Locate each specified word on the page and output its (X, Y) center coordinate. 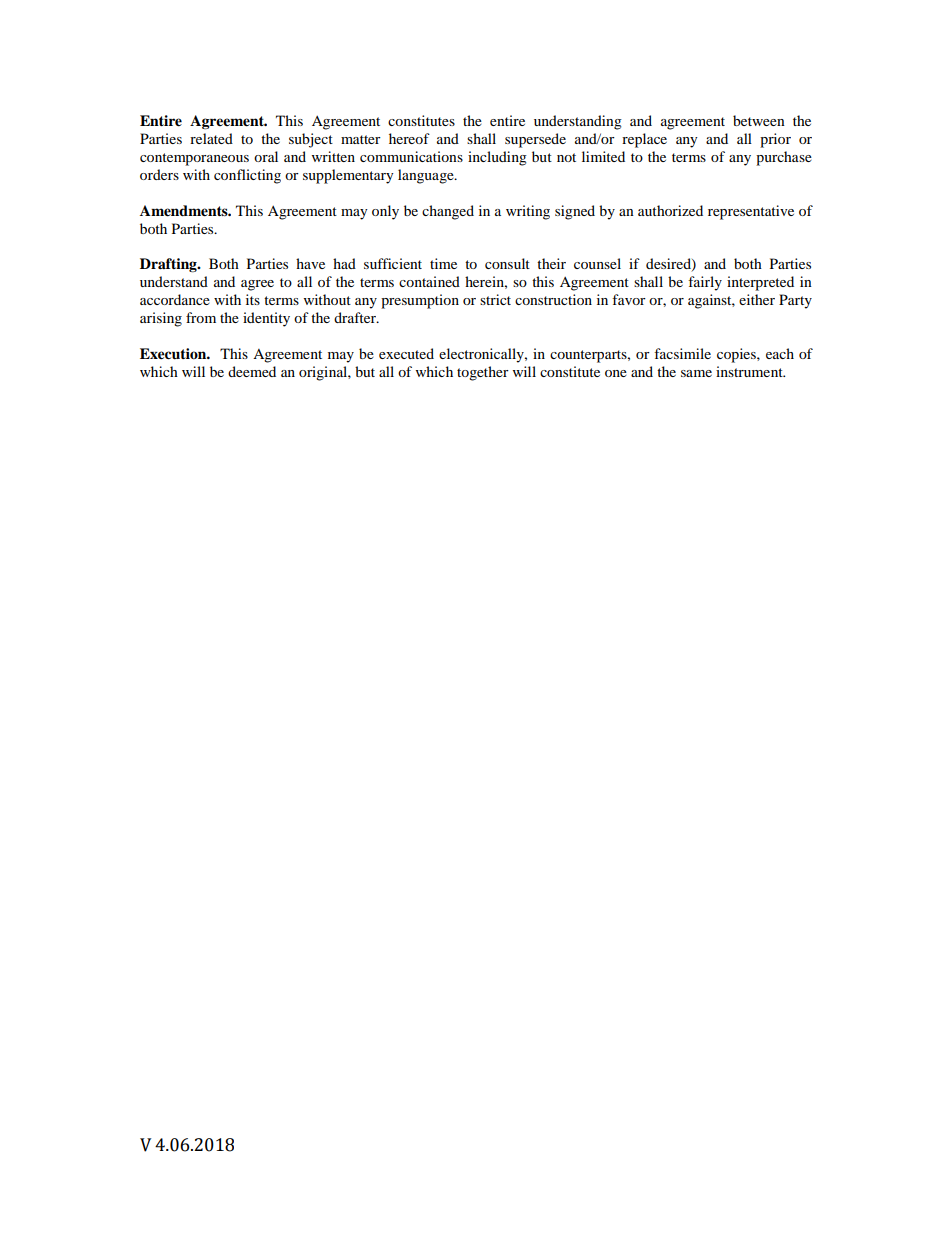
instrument (750, 371)
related (211, 138)
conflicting (247, 176)
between (759, 120)
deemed (252, 371)
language (427, 176)
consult (507, 263)
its (253, 299)
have (310, 263)
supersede (535, 140)
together (483, 373)
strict (495, 299)
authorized (670, 210)
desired (669, 265)
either (757, 299)
